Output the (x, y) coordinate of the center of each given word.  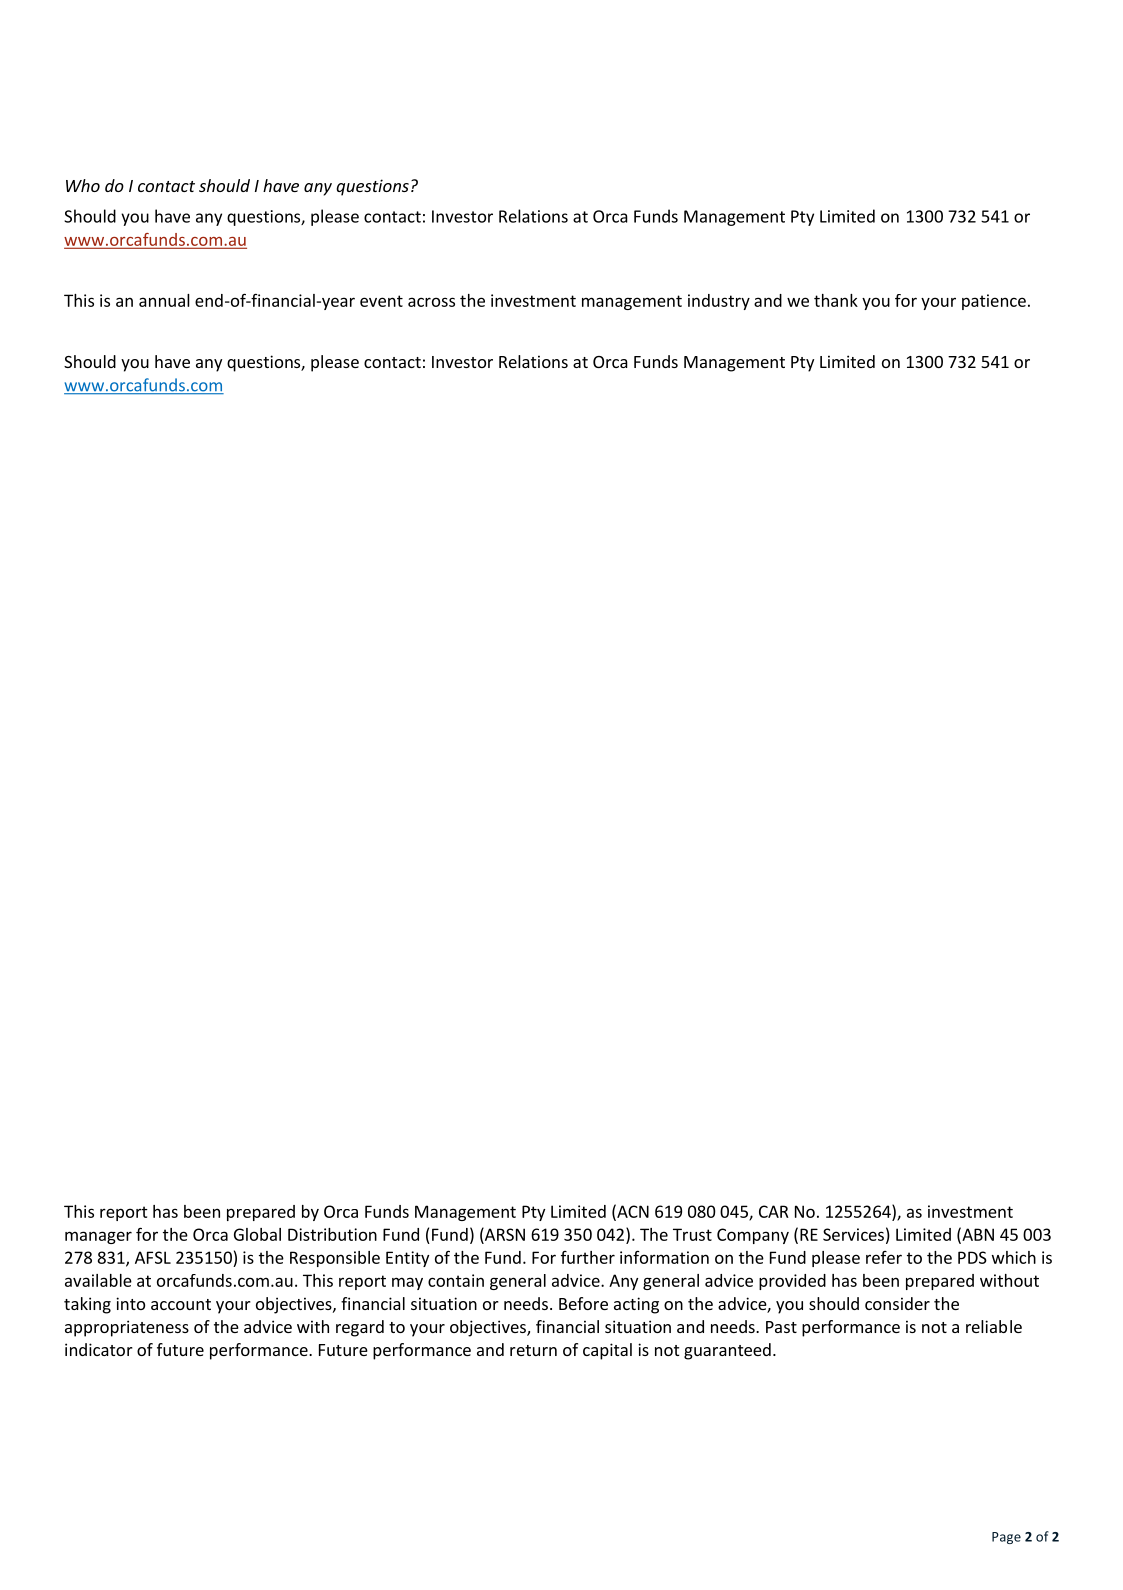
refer (884, 1257)
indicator (99, 1349)
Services (853, 1234)
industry (719, 302)
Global (257, 1234)
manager (98, 1237)
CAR (774, 1211)
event (381, 301)
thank (836, 300)
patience (994, 302)
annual (164, 300)
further (588, 1257)
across (431, 302)
